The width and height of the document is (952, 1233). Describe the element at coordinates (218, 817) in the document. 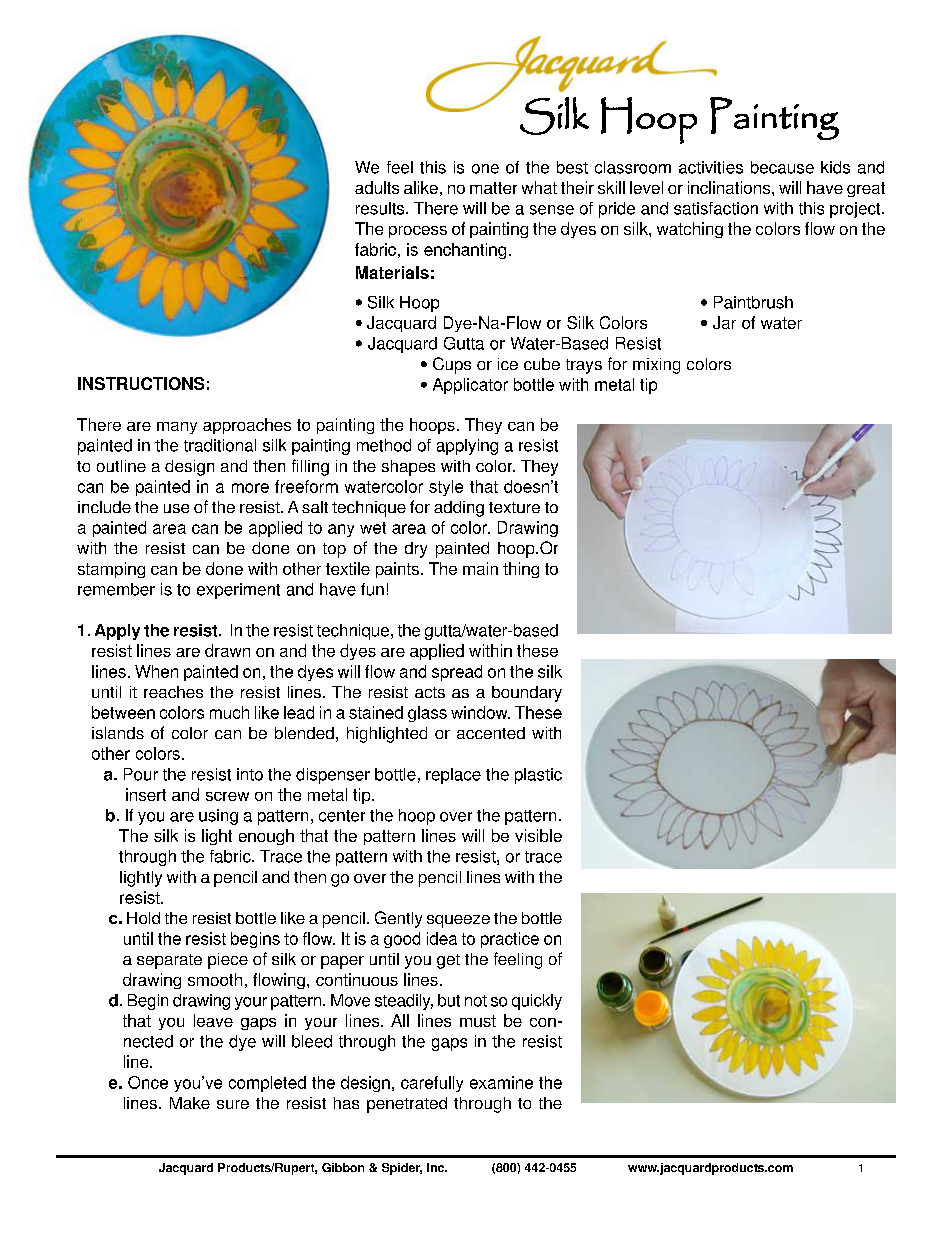

I see `using` at that location.
